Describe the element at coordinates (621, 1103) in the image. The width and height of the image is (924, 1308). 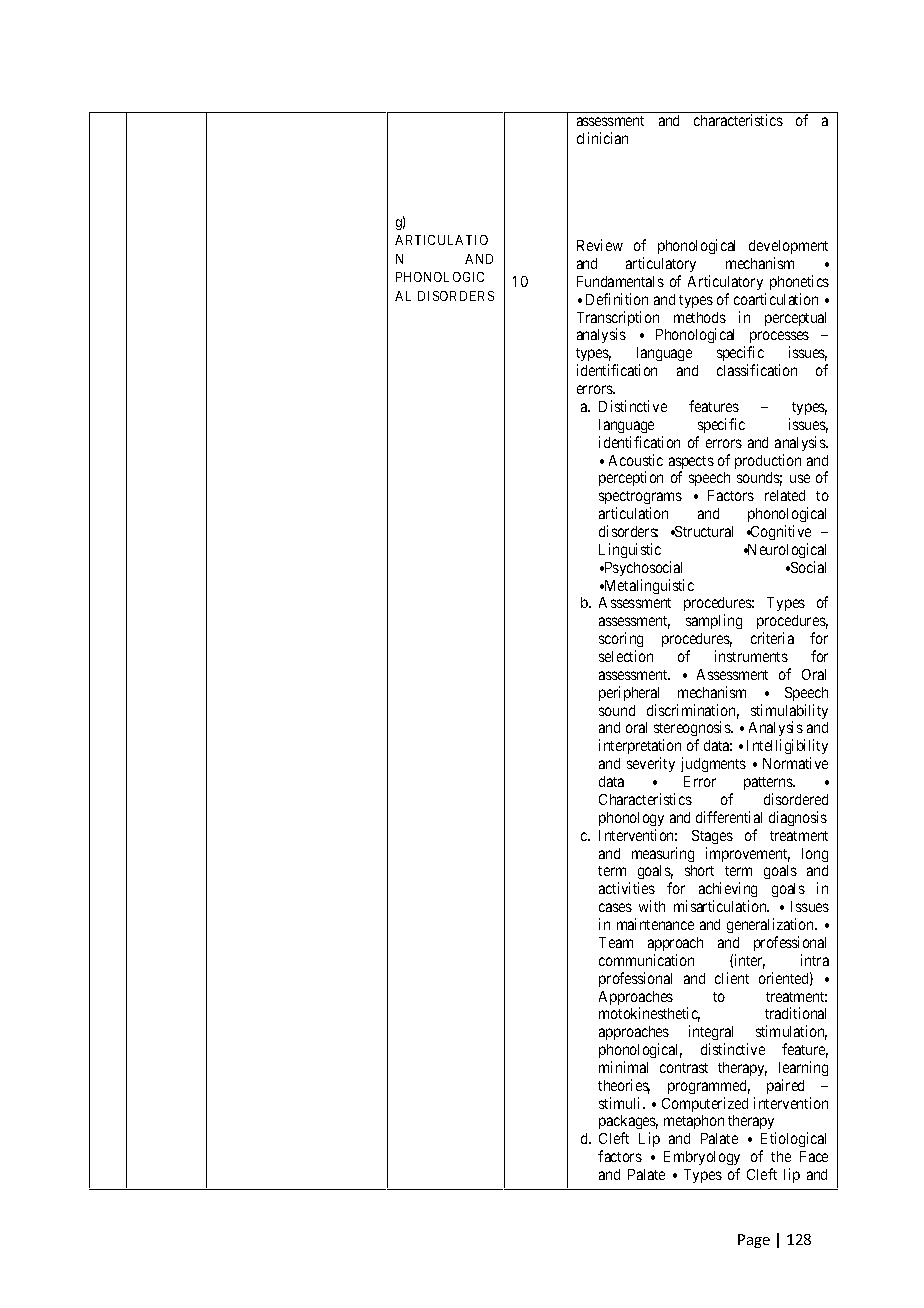
I see `stimuli` at that location.
